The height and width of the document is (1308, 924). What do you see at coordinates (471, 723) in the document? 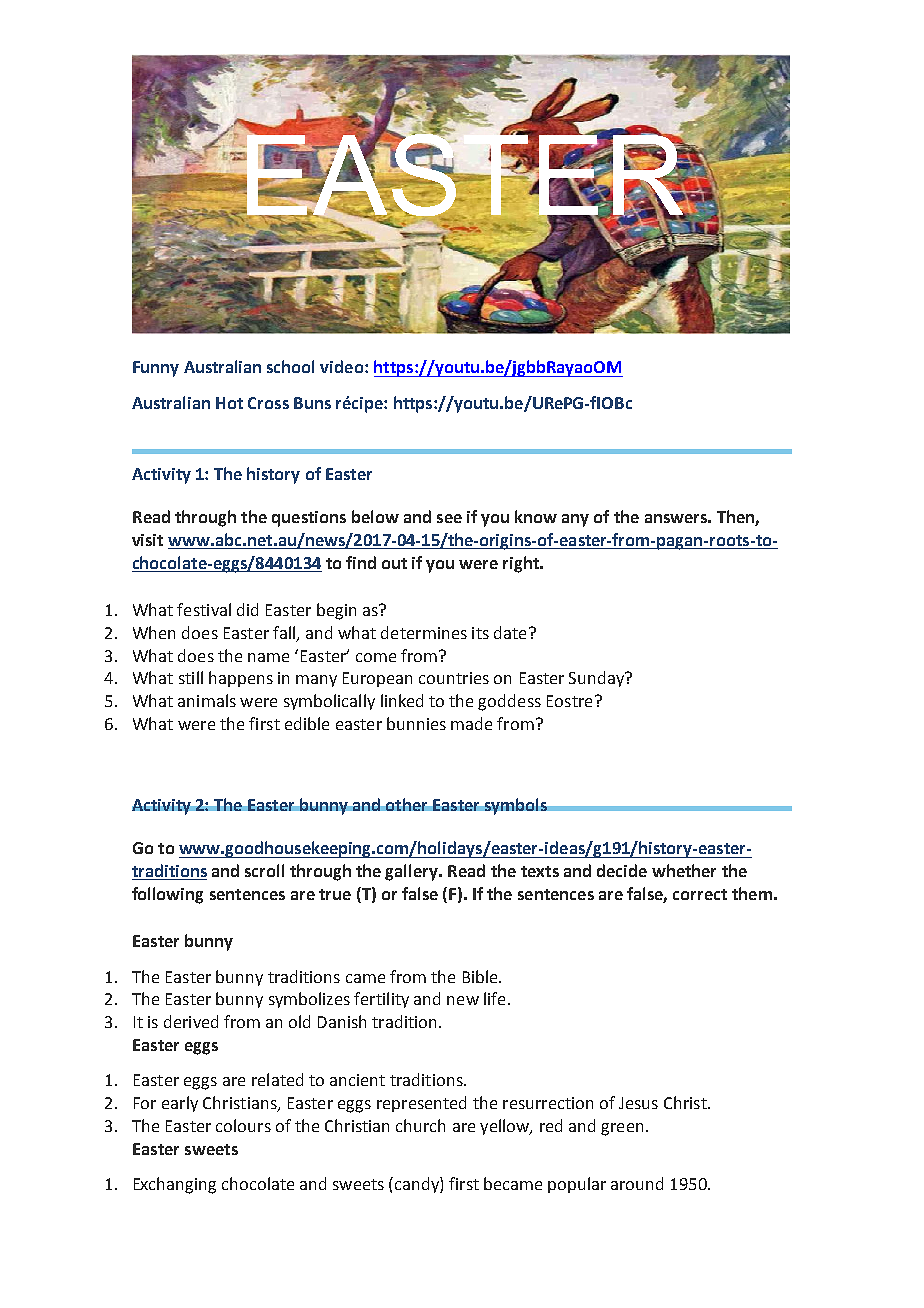
I see `made` at bounding box center [471, 723].
